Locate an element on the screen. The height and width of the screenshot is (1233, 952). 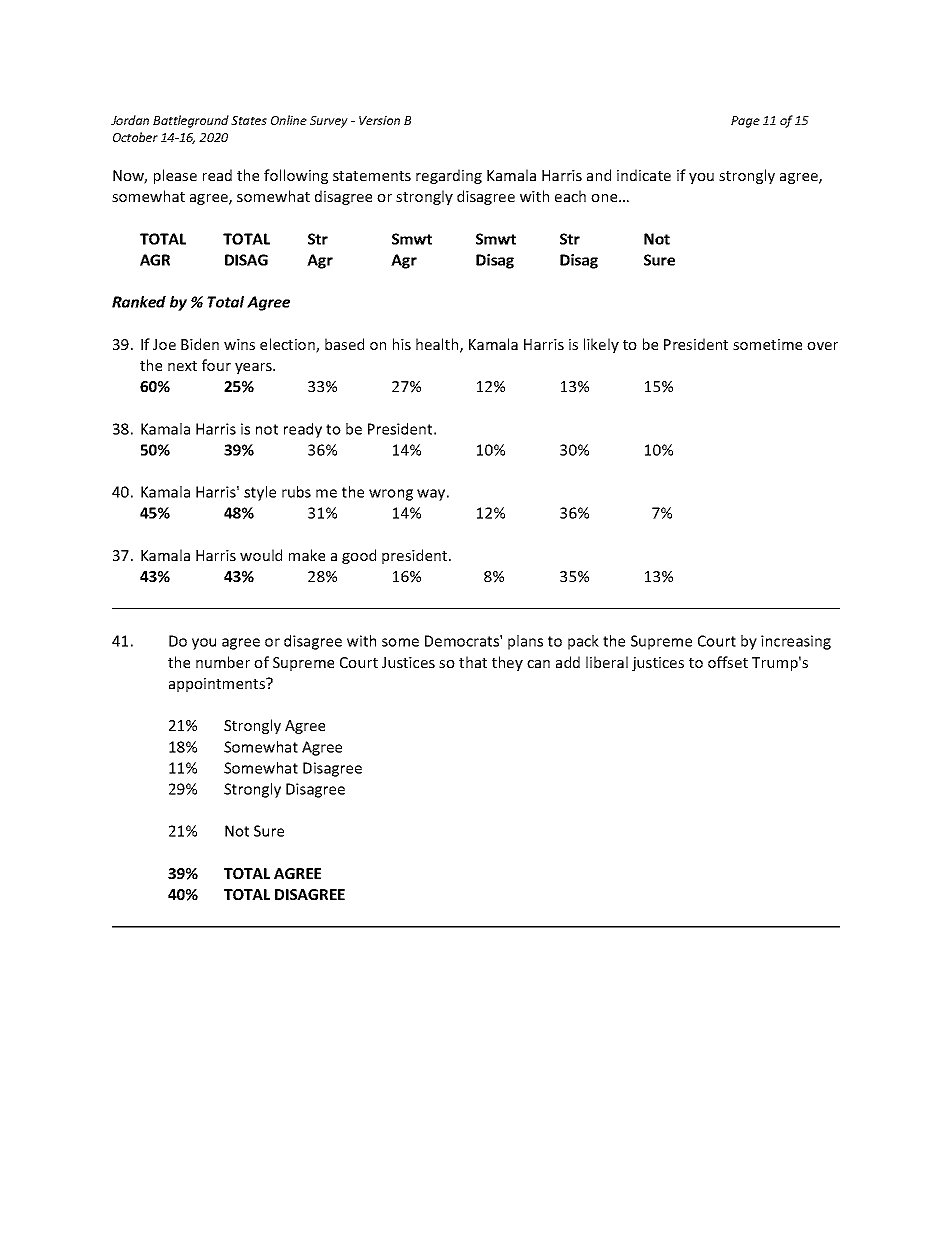
four is located at coordinates (216, 365).
